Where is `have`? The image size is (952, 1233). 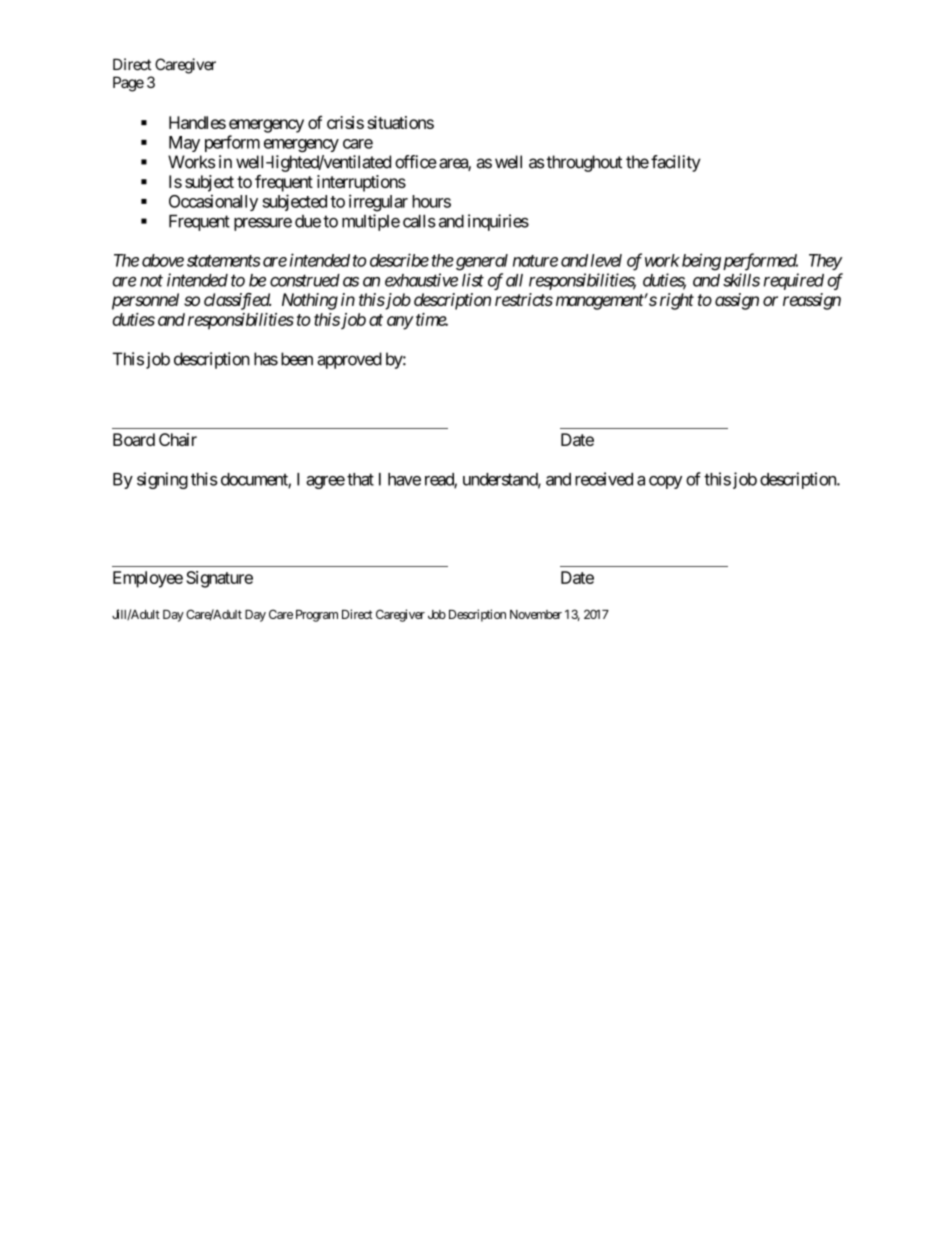 have is located at coordinates (404, 479).
